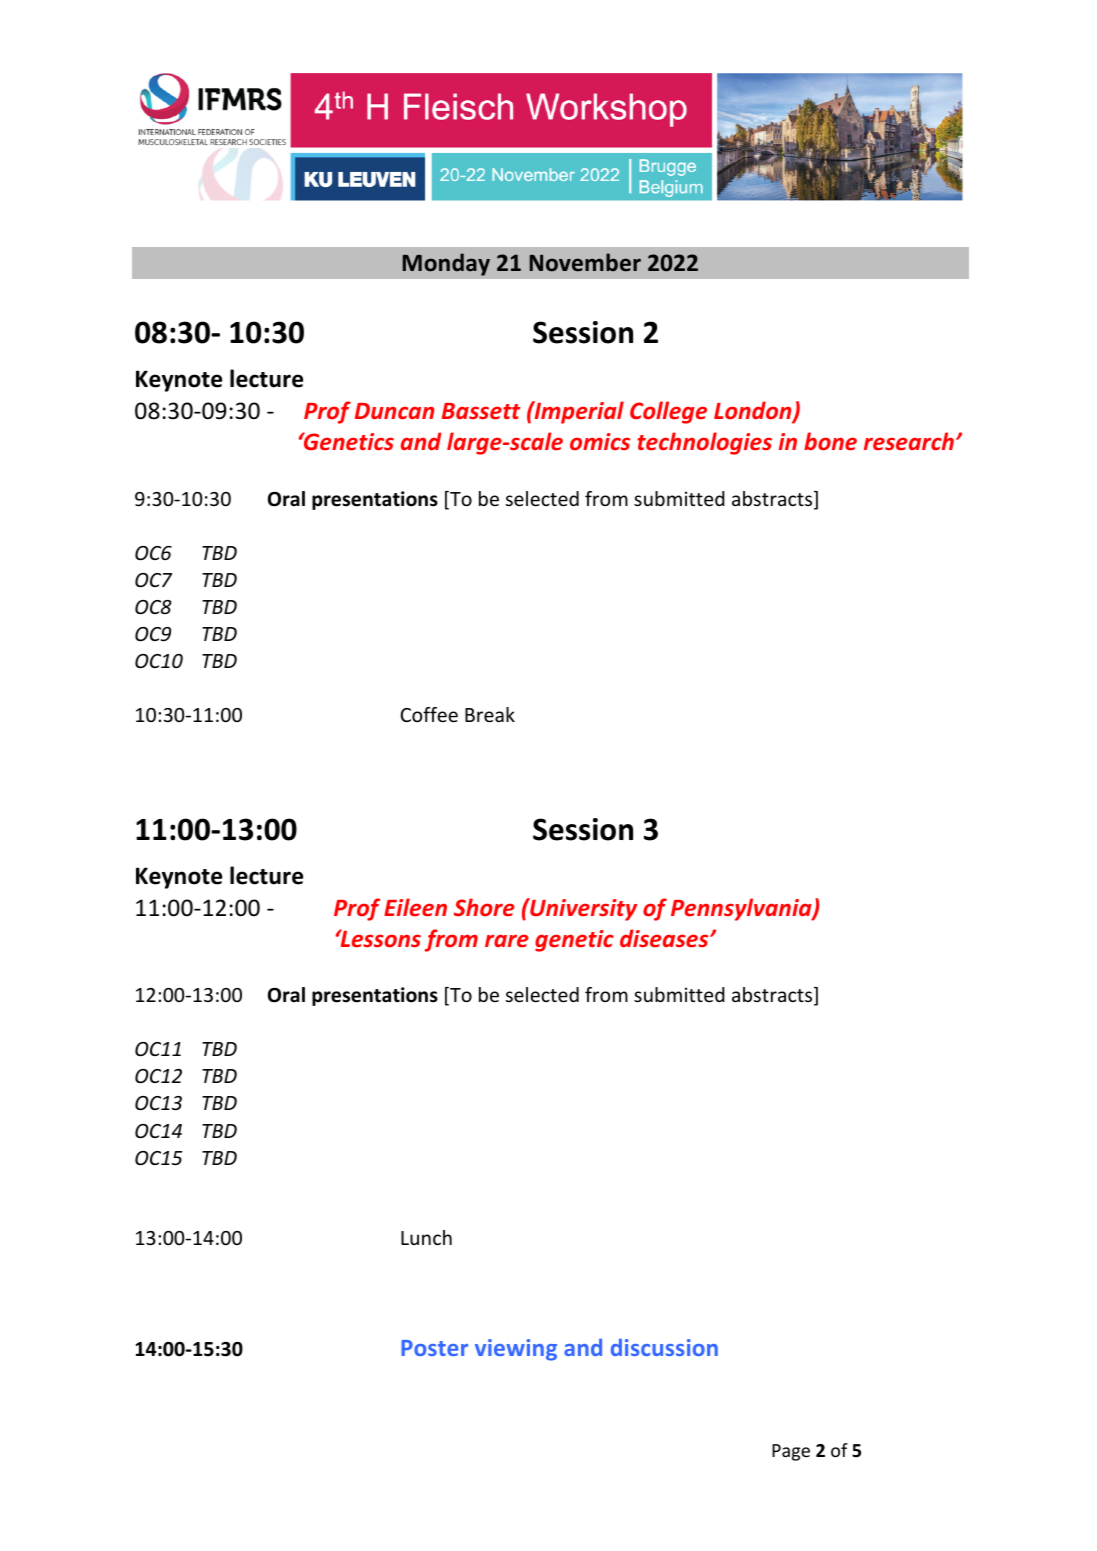 This image has height=1551, width=1097. What do you see at coordinates (434, 1348) in the image?
I see `Poster` at bounding box center [434, 1348].
